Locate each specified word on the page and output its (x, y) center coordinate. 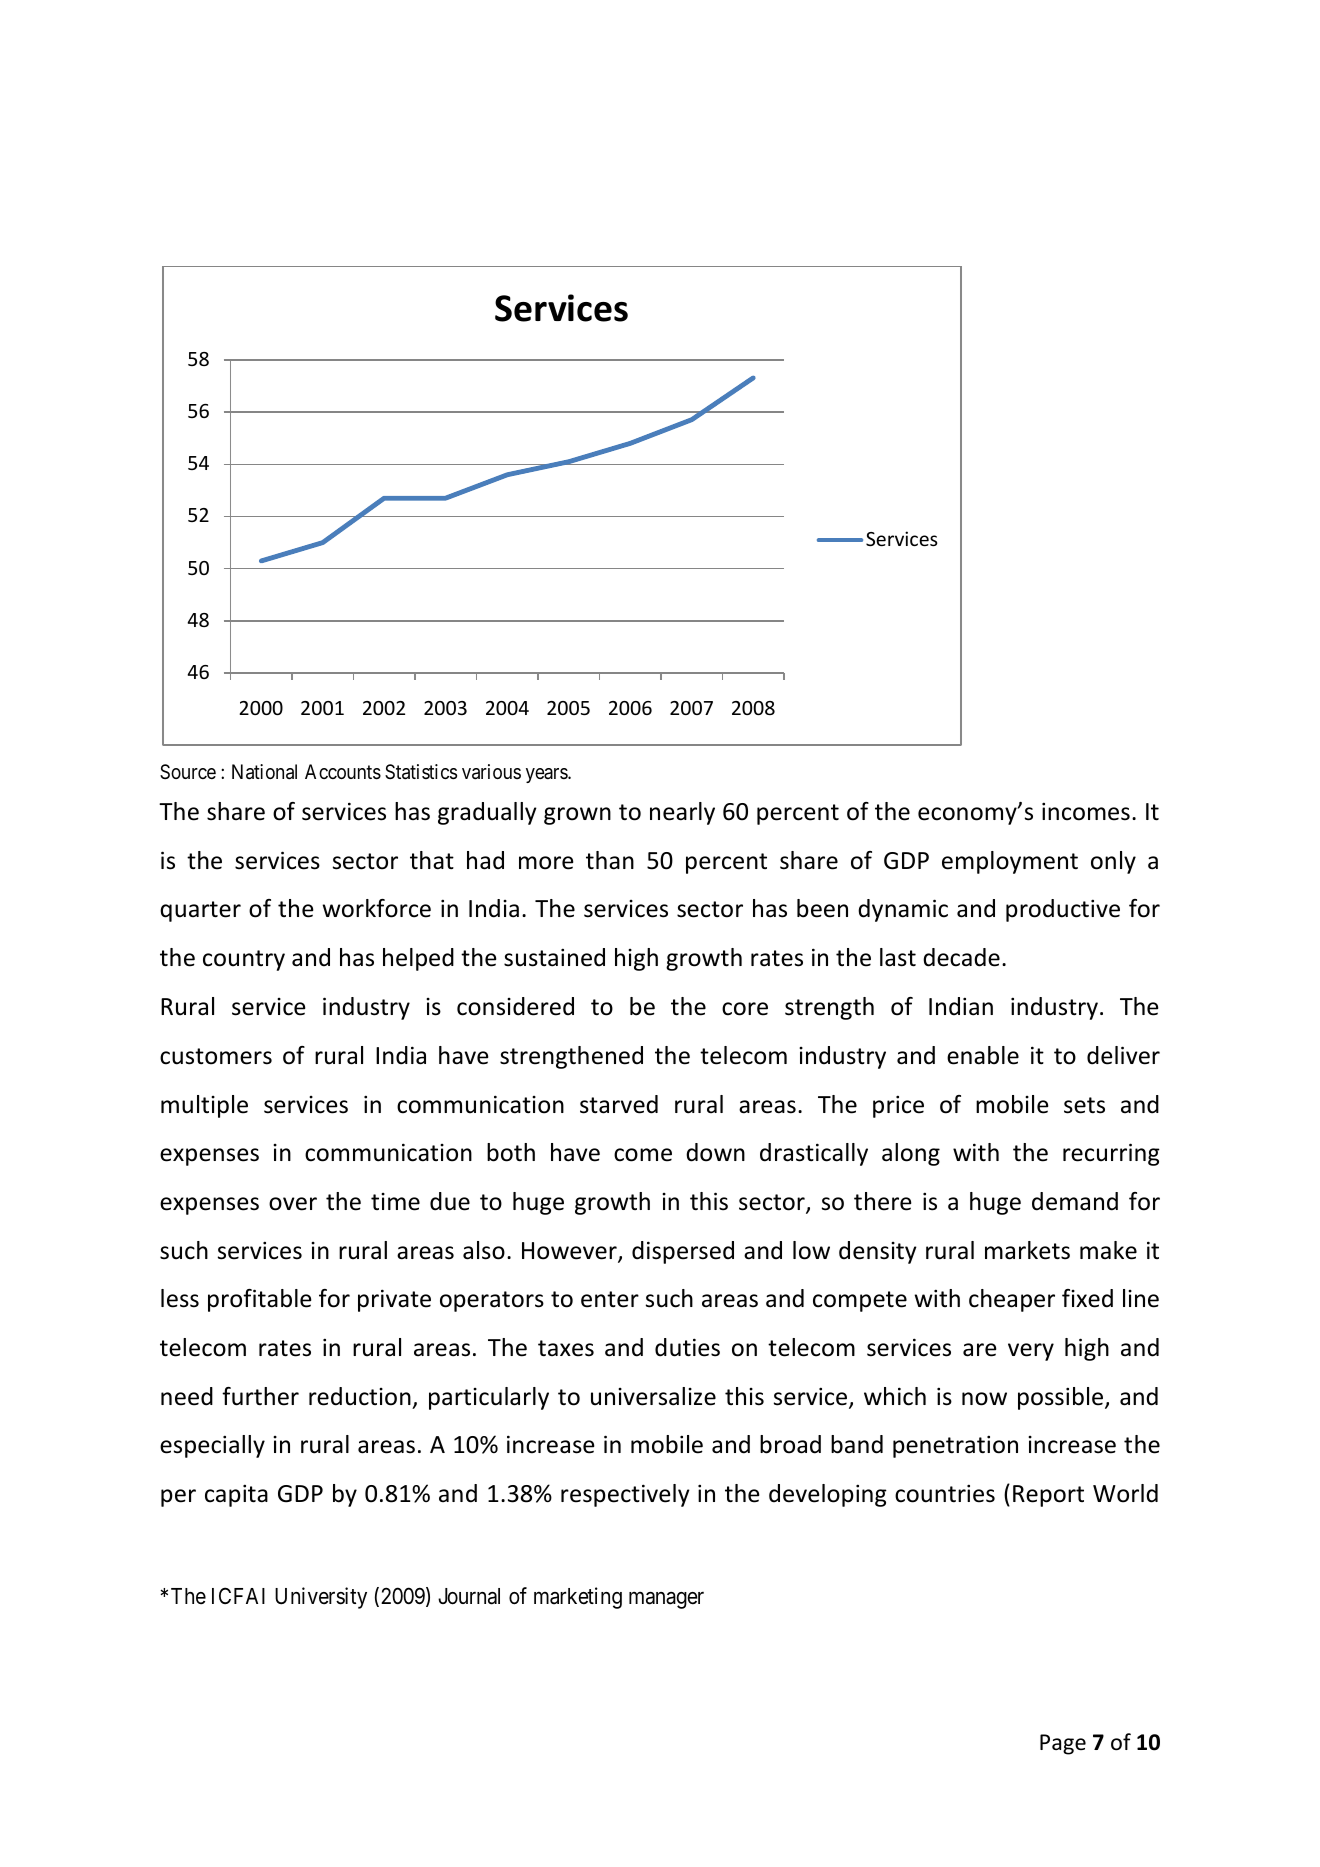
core (745, 1009)
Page (1063, 1744)
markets (1027, 1250)
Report (1048, 1496)
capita (236, 1495)
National (264, 772)
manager (666, 1600)
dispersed (683, 1252)
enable (983, 1055)
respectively (625, 1495)
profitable (259, 1300)
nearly (682, 813)
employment (1010, 862)
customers (216, 1056)
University (321, 1598)
